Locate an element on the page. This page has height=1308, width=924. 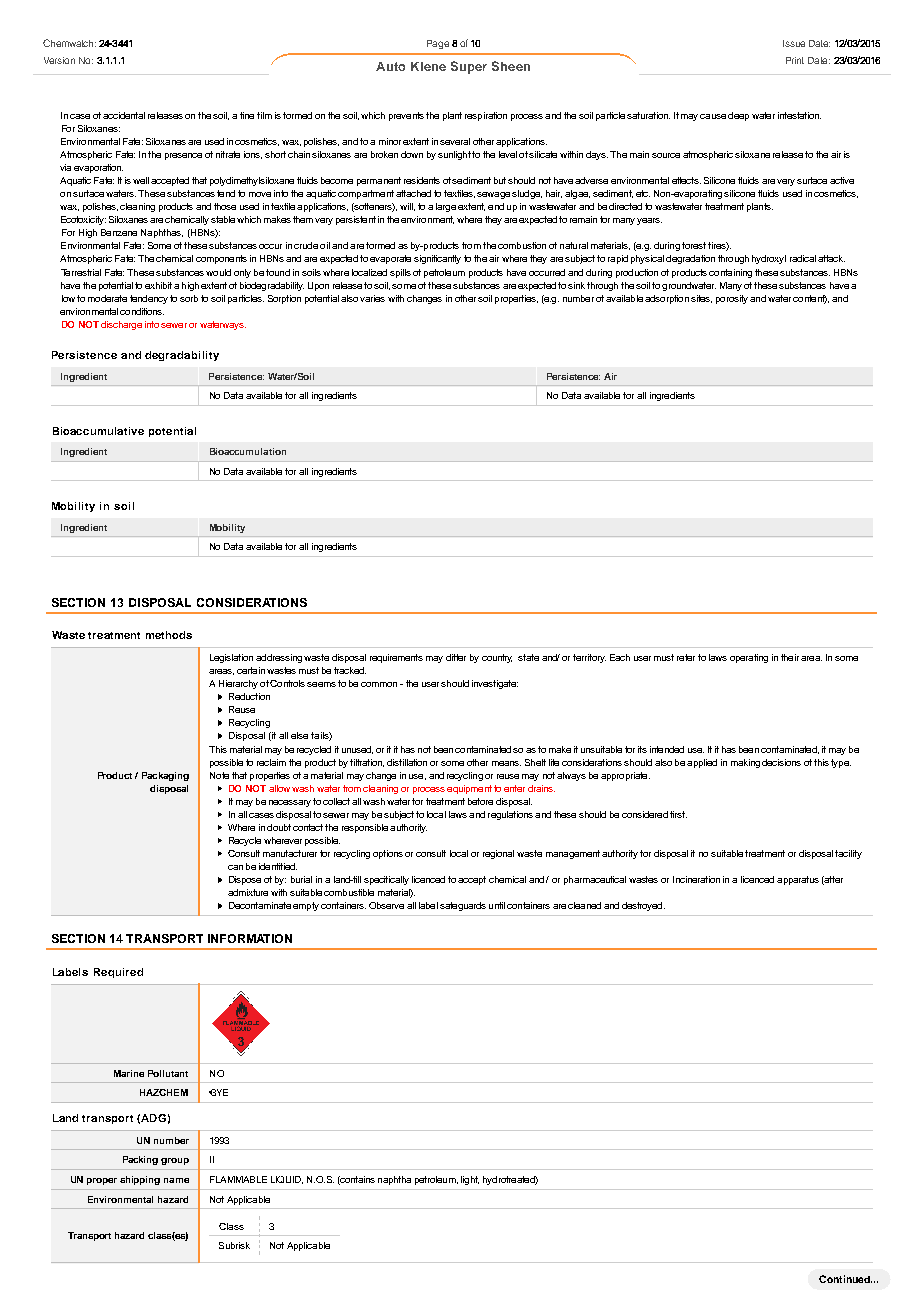
Print is located at coordinates (795, 60).
